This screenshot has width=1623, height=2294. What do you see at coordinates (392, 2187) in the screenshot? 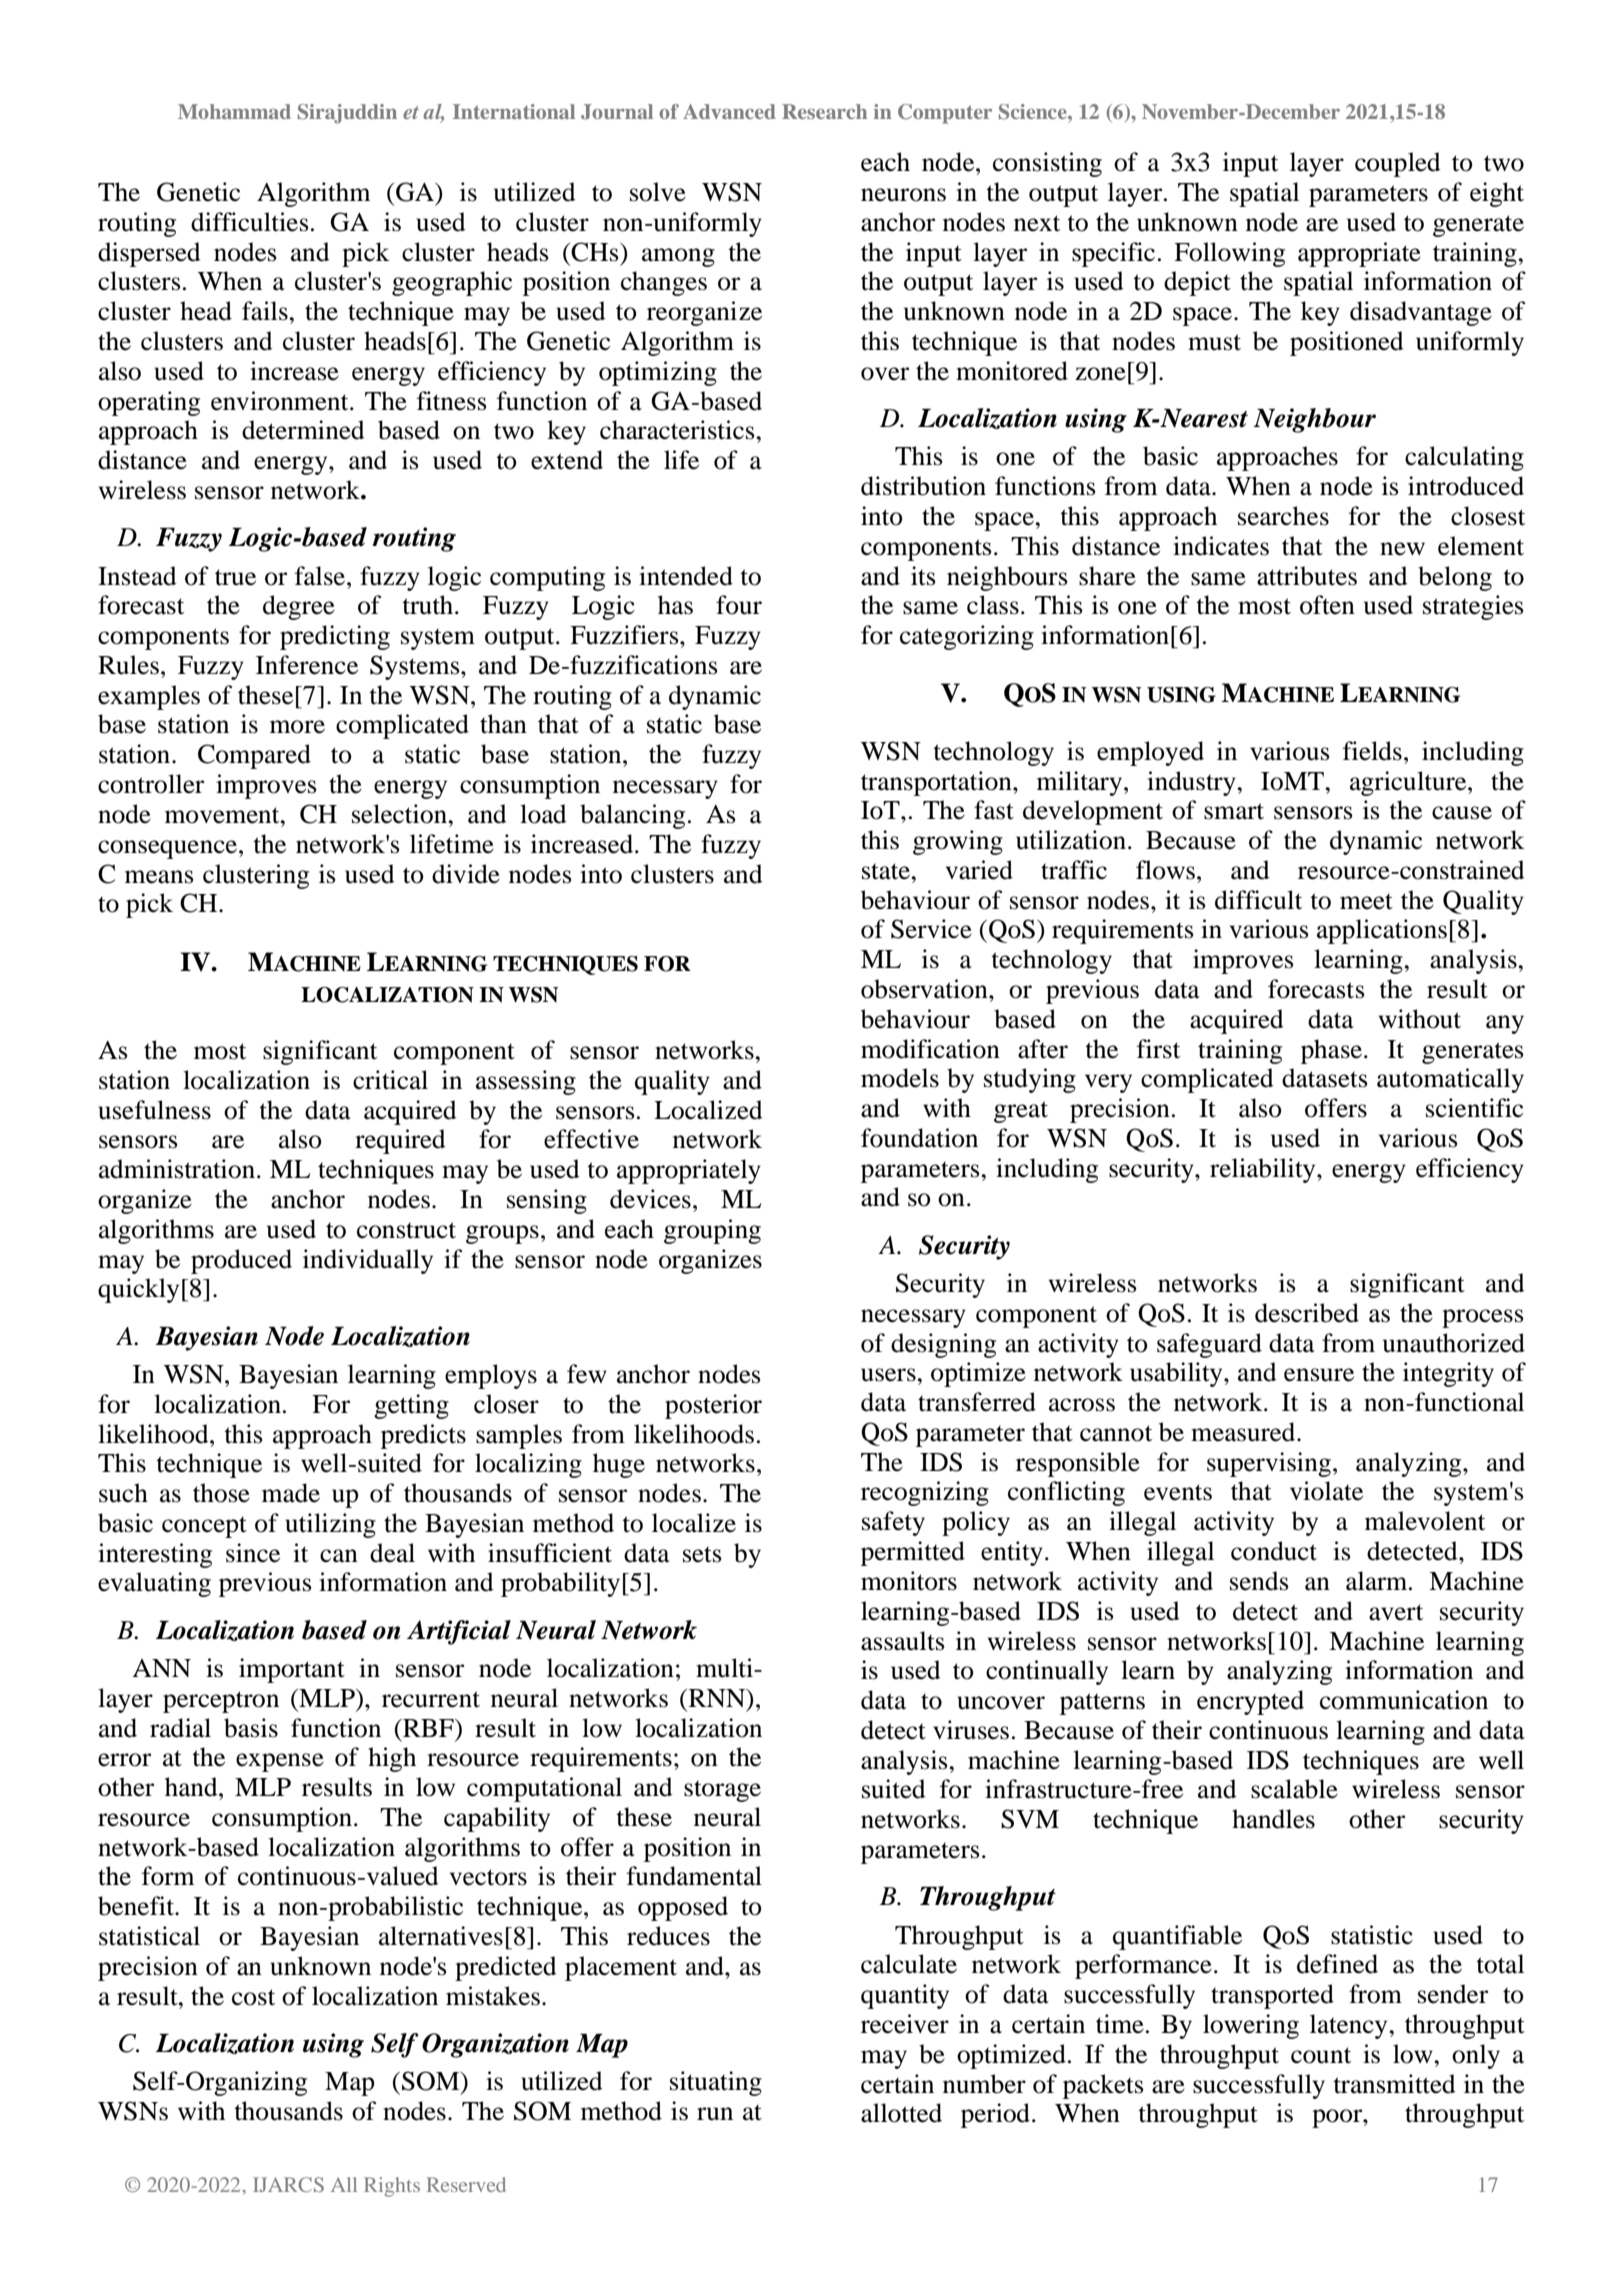
I see `Rights` at bounding box center [392, 2187].
